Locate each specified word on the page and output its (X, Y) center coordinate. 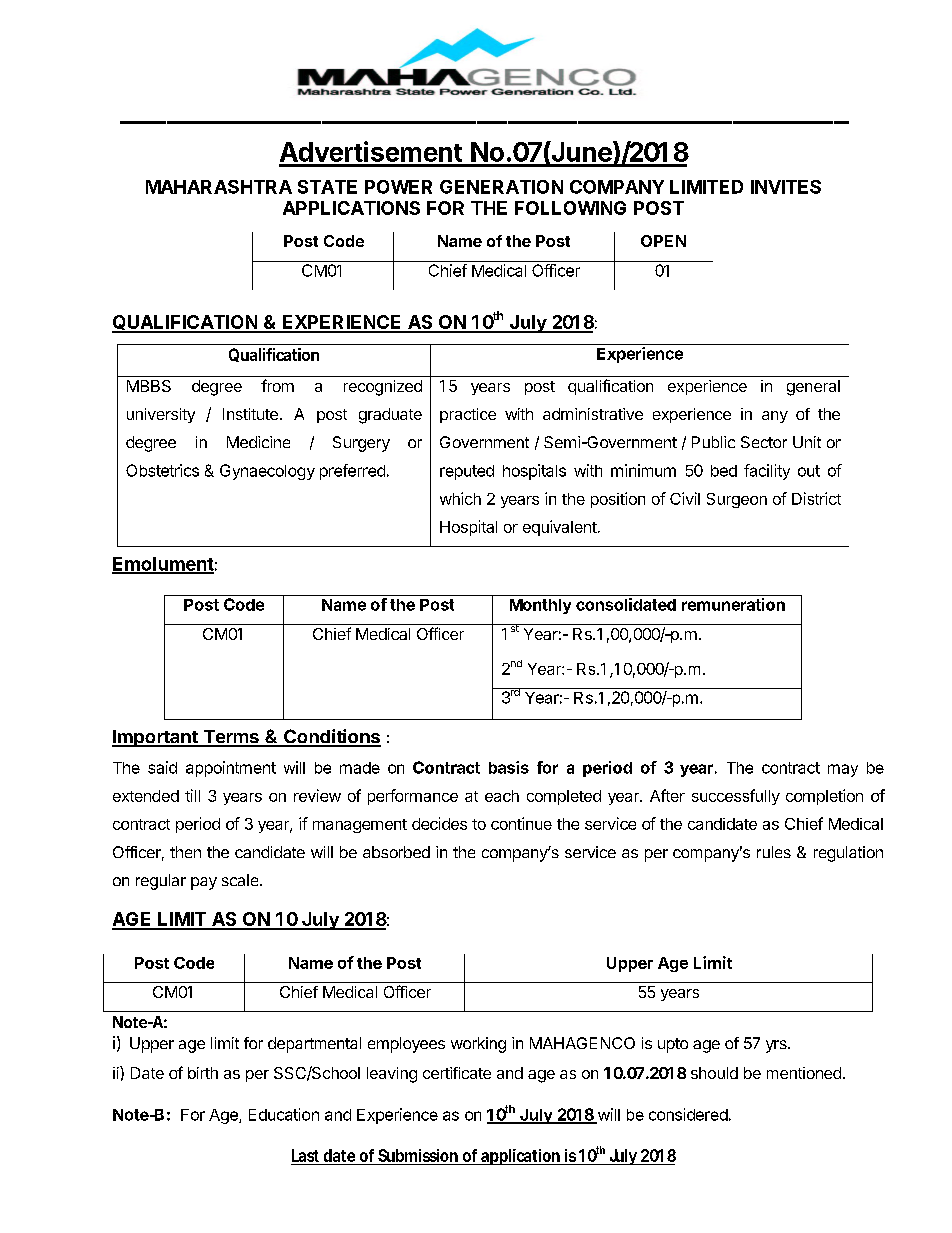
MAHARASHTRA (219, 187)
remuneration (733, 604)
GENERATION (501, 187)
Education (284, 1114)
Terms (231, 738)
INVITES (786, 187)
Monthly (540, 606)
